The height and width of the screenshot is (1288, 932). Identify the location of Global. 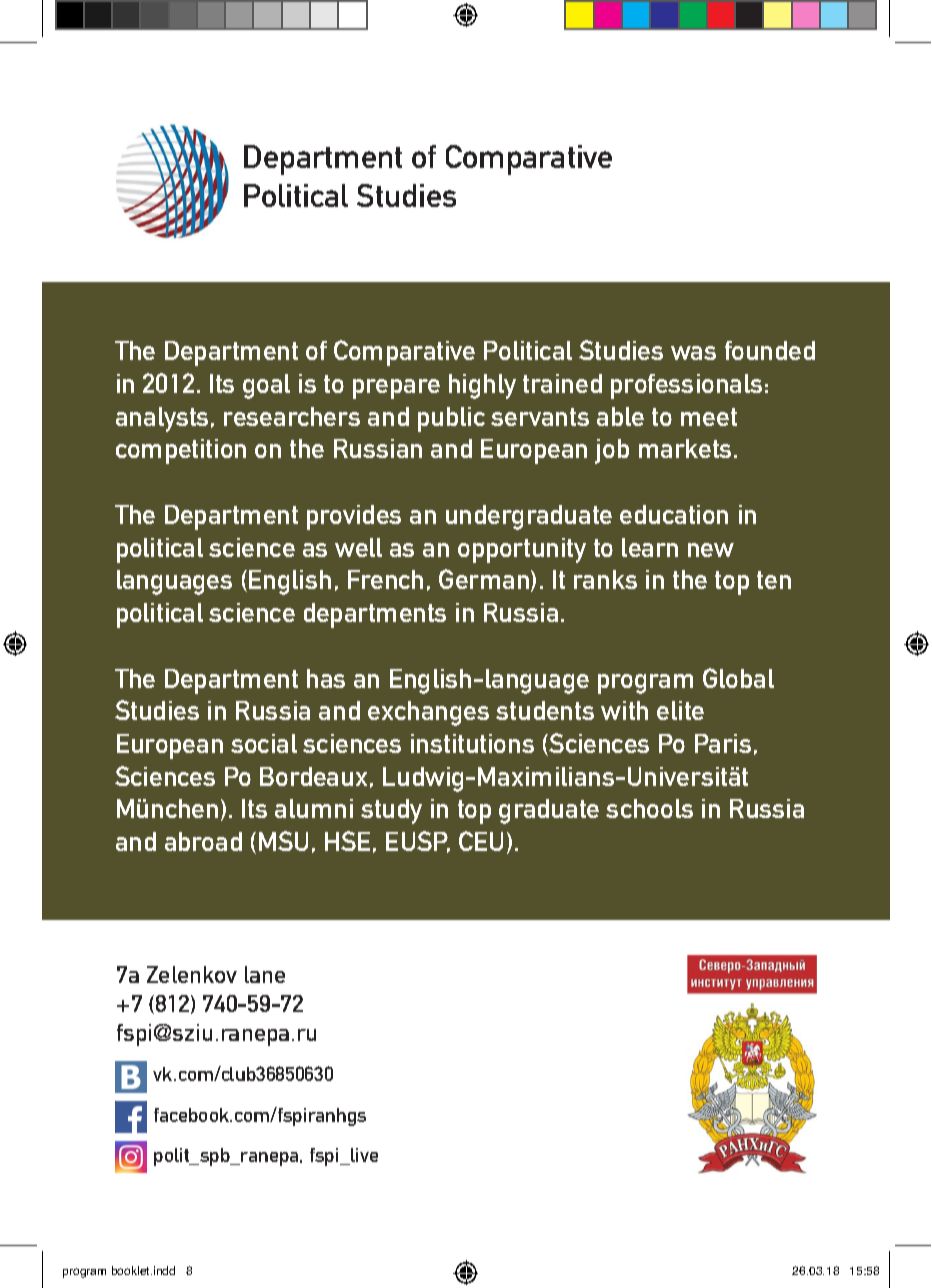
(738, 678).
